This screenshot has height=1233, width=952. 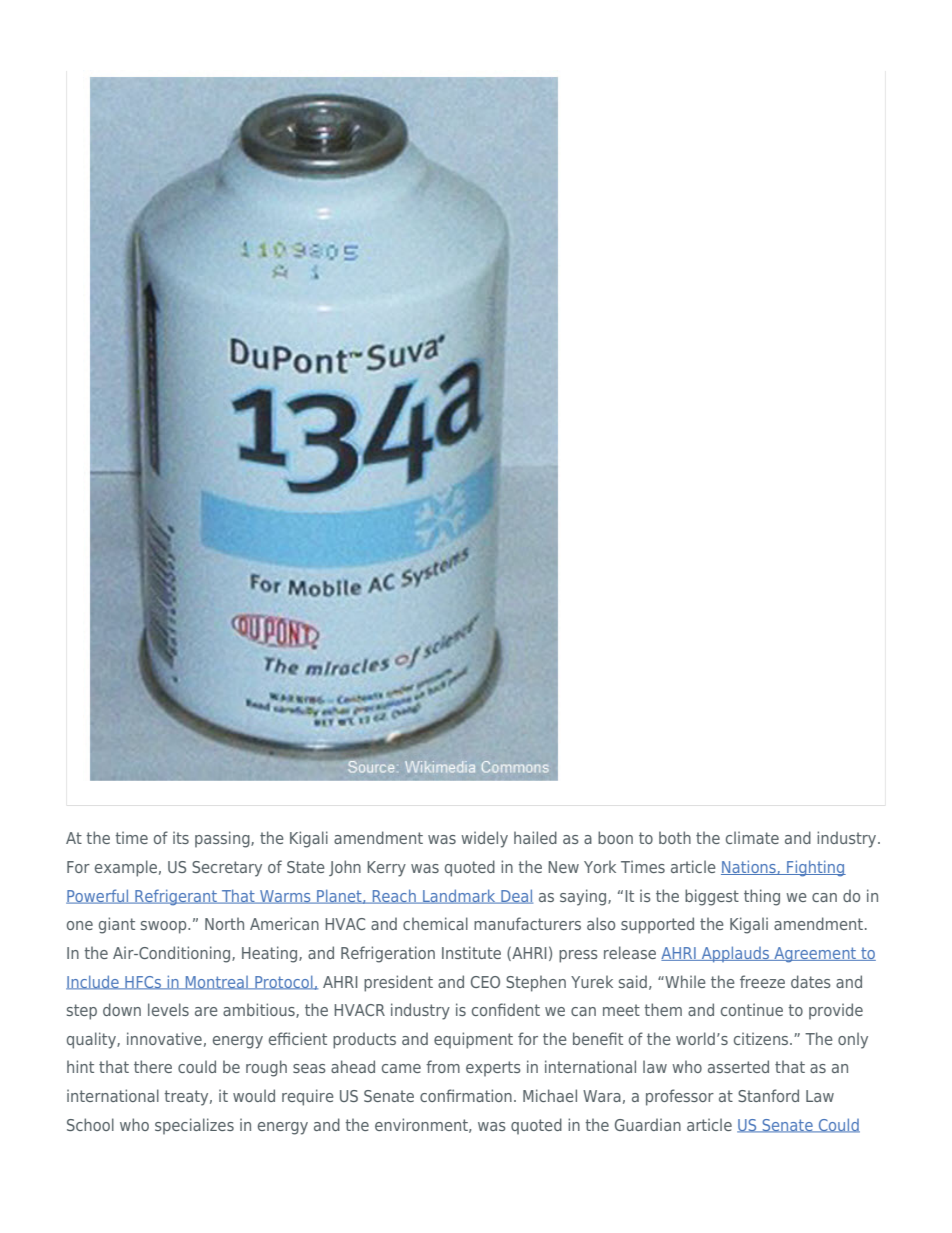 I want to click on citizens, so click(x=762, y=1038).
